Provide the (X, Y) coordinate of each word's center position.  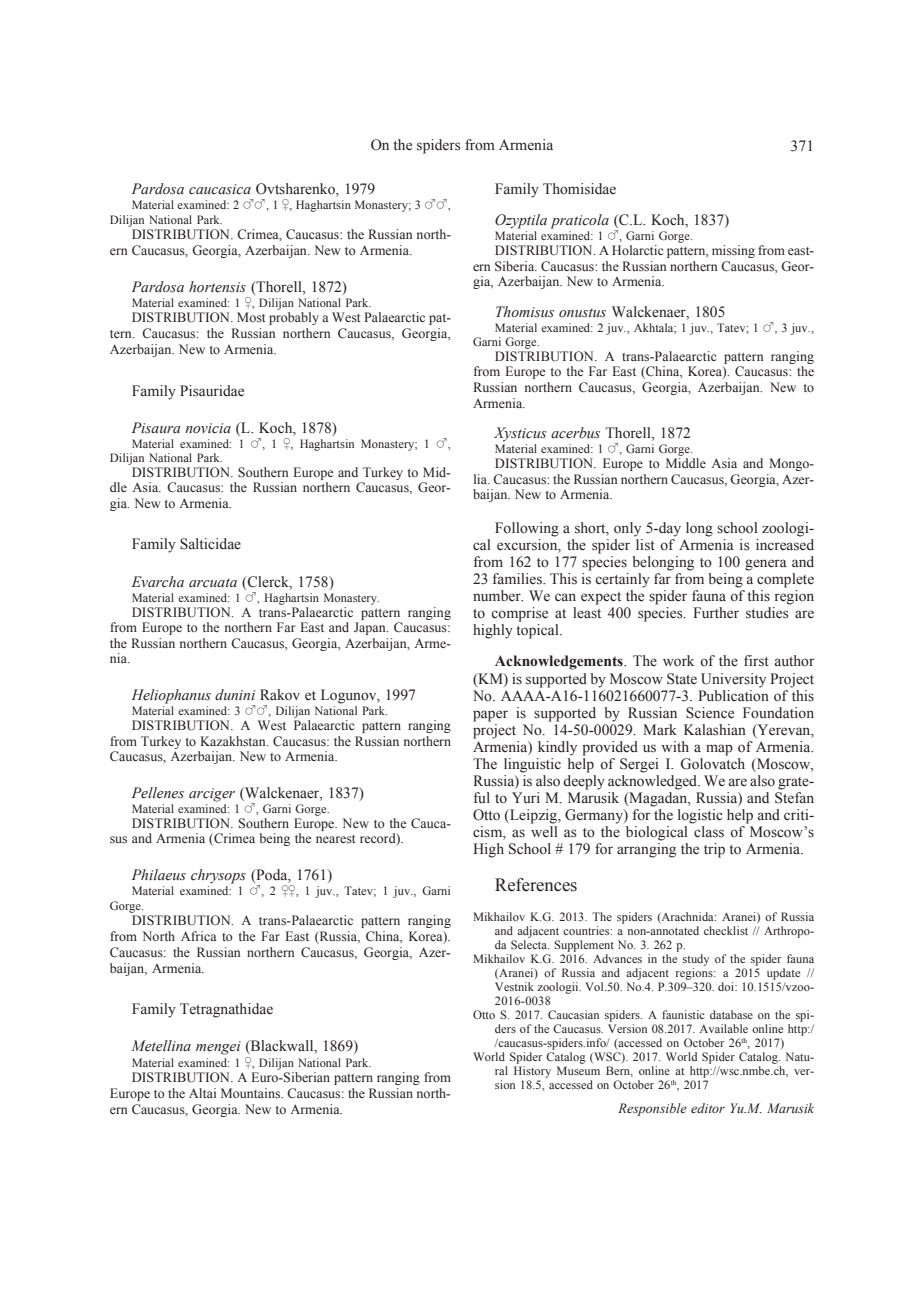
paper (490, 716)
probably (294, 318)
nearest (336, 839)
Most (251, 317)
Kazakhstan (234, 741)
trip (714, 850)
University (733, 680)
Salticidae (210, 544)
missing (733, 251)
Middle (686, 463)
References (536, 885)
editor (708, 1108)
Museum (578, 1070)
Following (527, 529)
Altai (202, 1093)
